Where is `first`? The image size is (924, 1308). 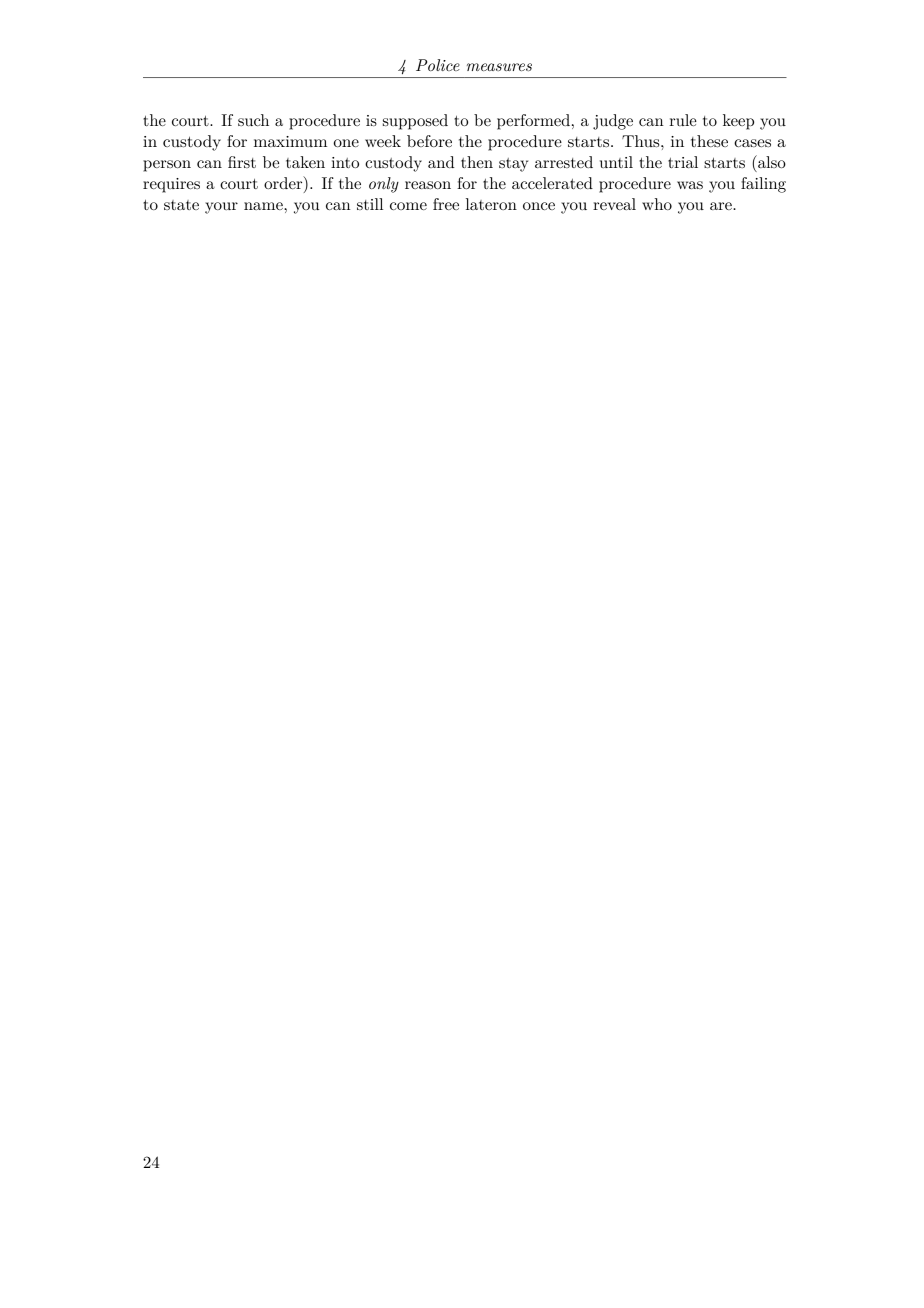
first is located at coordinates (242, 162).
